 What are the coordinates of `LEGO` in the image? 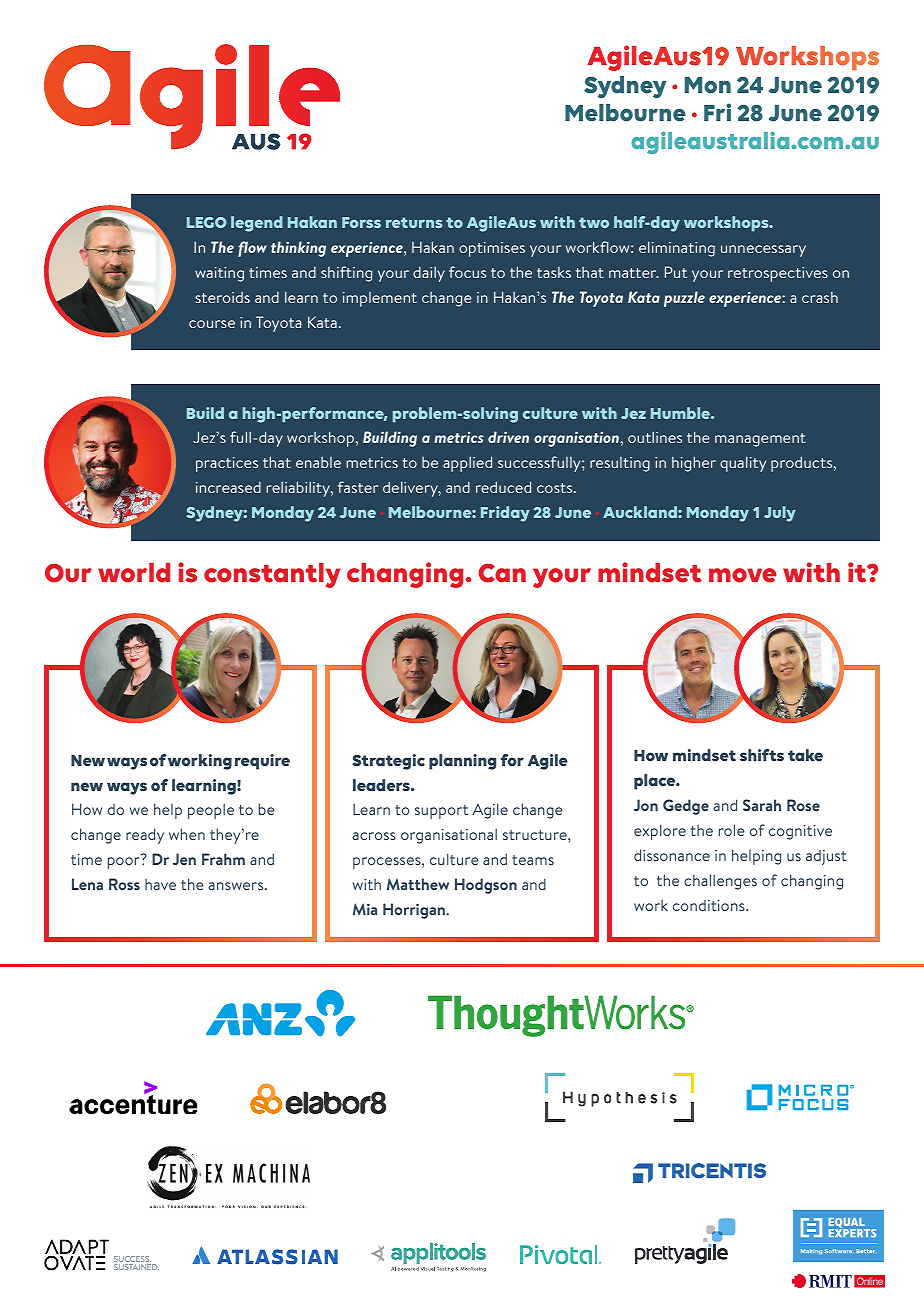 It's located at (207, 222).
